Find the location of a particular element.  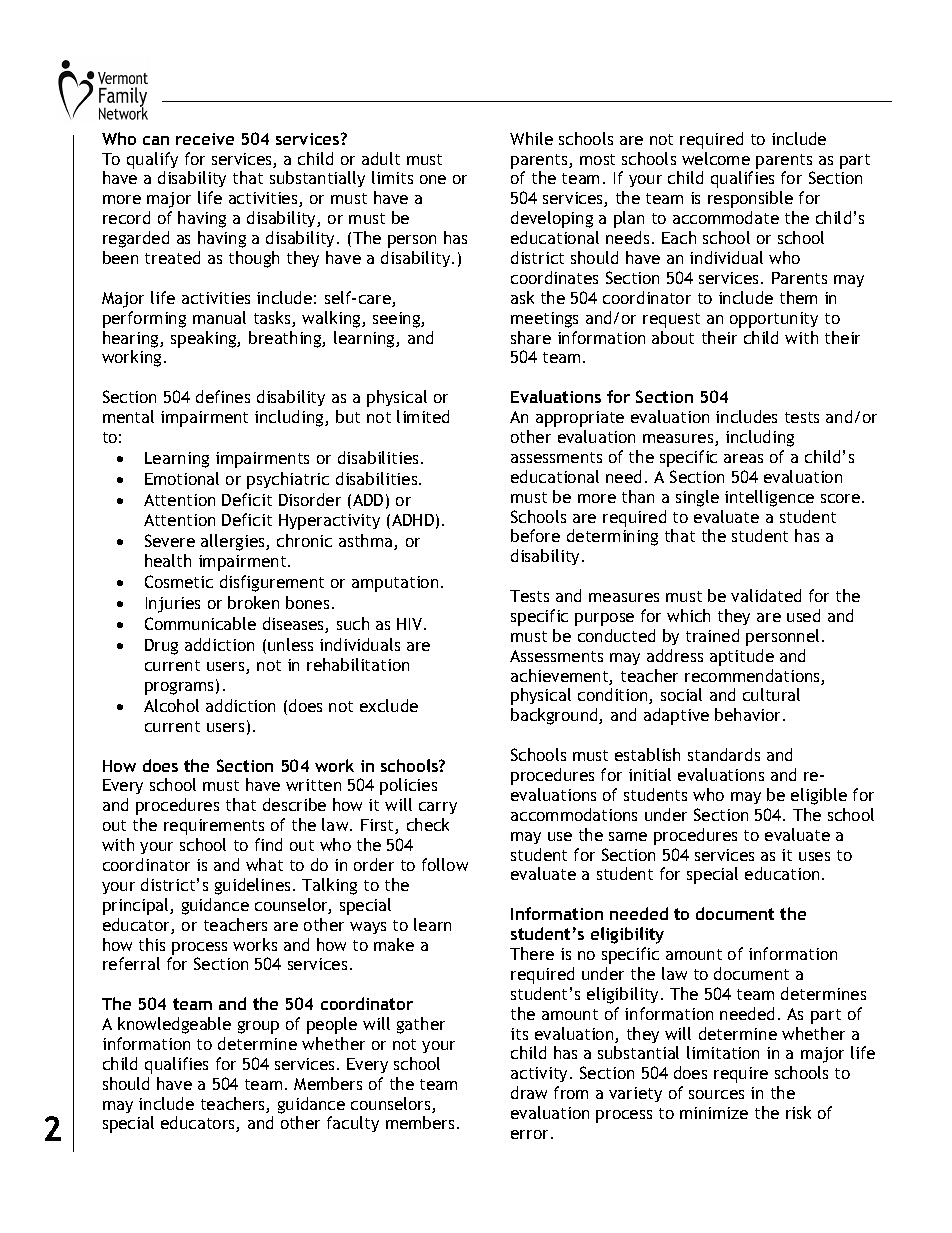

HIV is located at coordinates (411, 624).
